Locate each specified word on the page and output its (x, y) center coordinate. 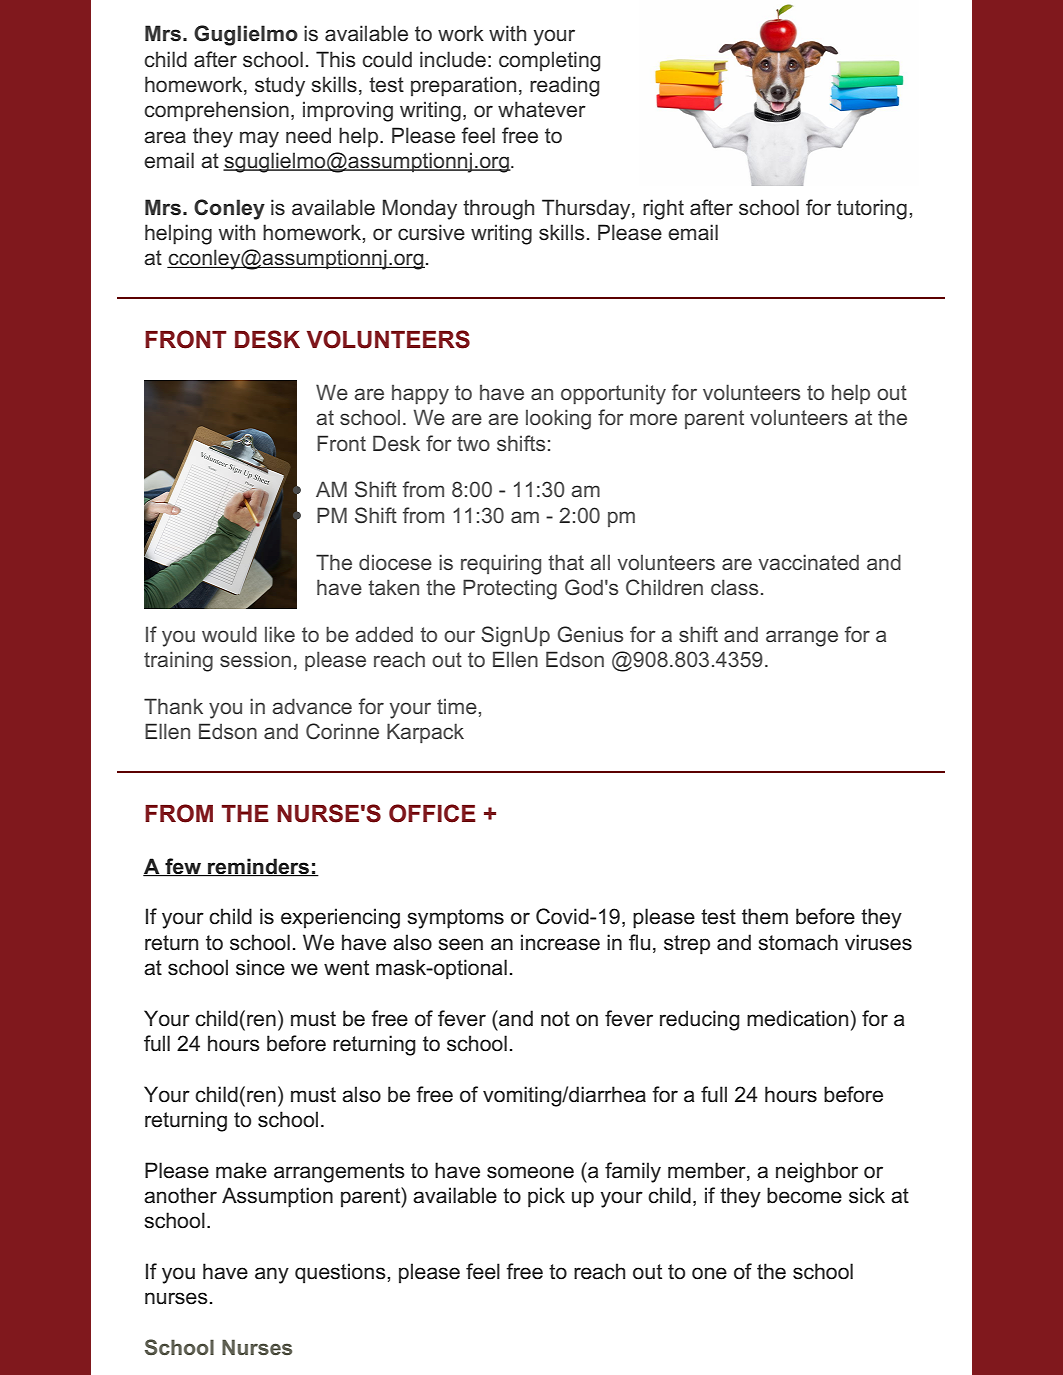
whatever (542, 109)
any (272, 1275)
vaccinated (808, 562)
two (473, 443)
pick (546, 1197)
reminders (259, 867)
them (765, 916)
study (280, 86)
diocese (395, 562)
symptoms (455, 919)
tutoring (872, 209)
